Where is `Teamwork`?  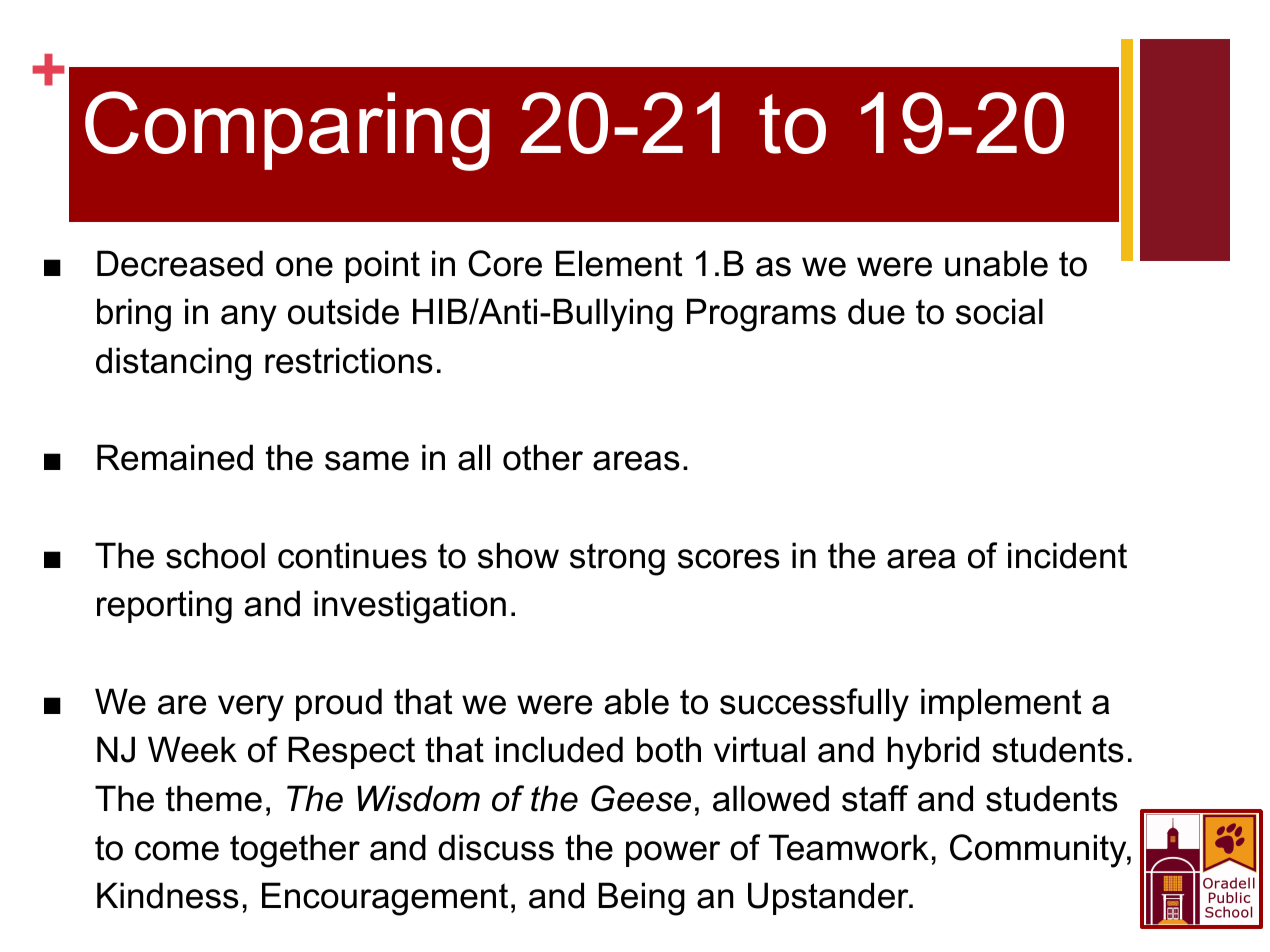
Teamwork is located at coordinates (849, 847).
